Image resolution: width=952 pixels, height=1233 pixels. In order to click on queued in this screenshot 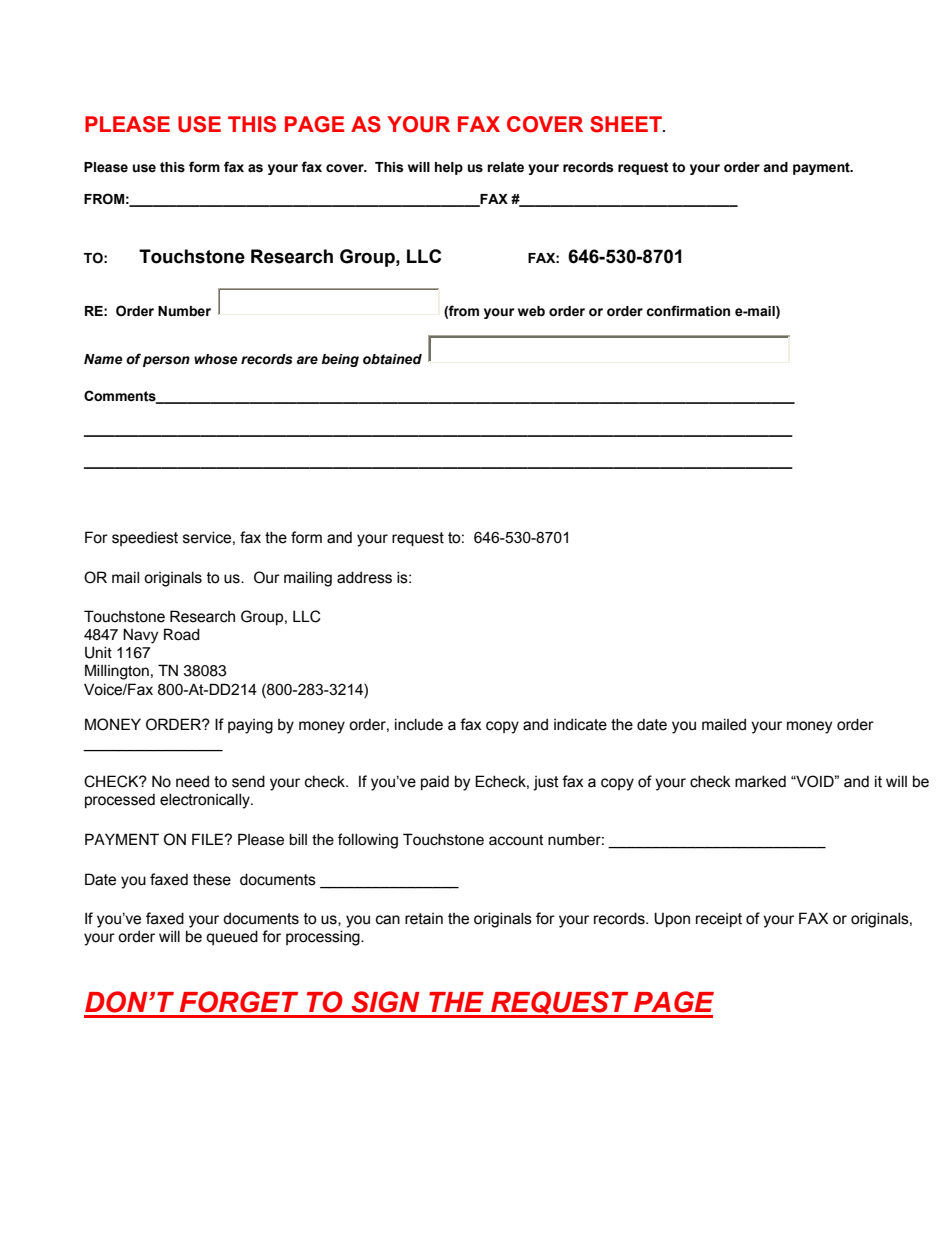, I will do `click(232, 937)`.
